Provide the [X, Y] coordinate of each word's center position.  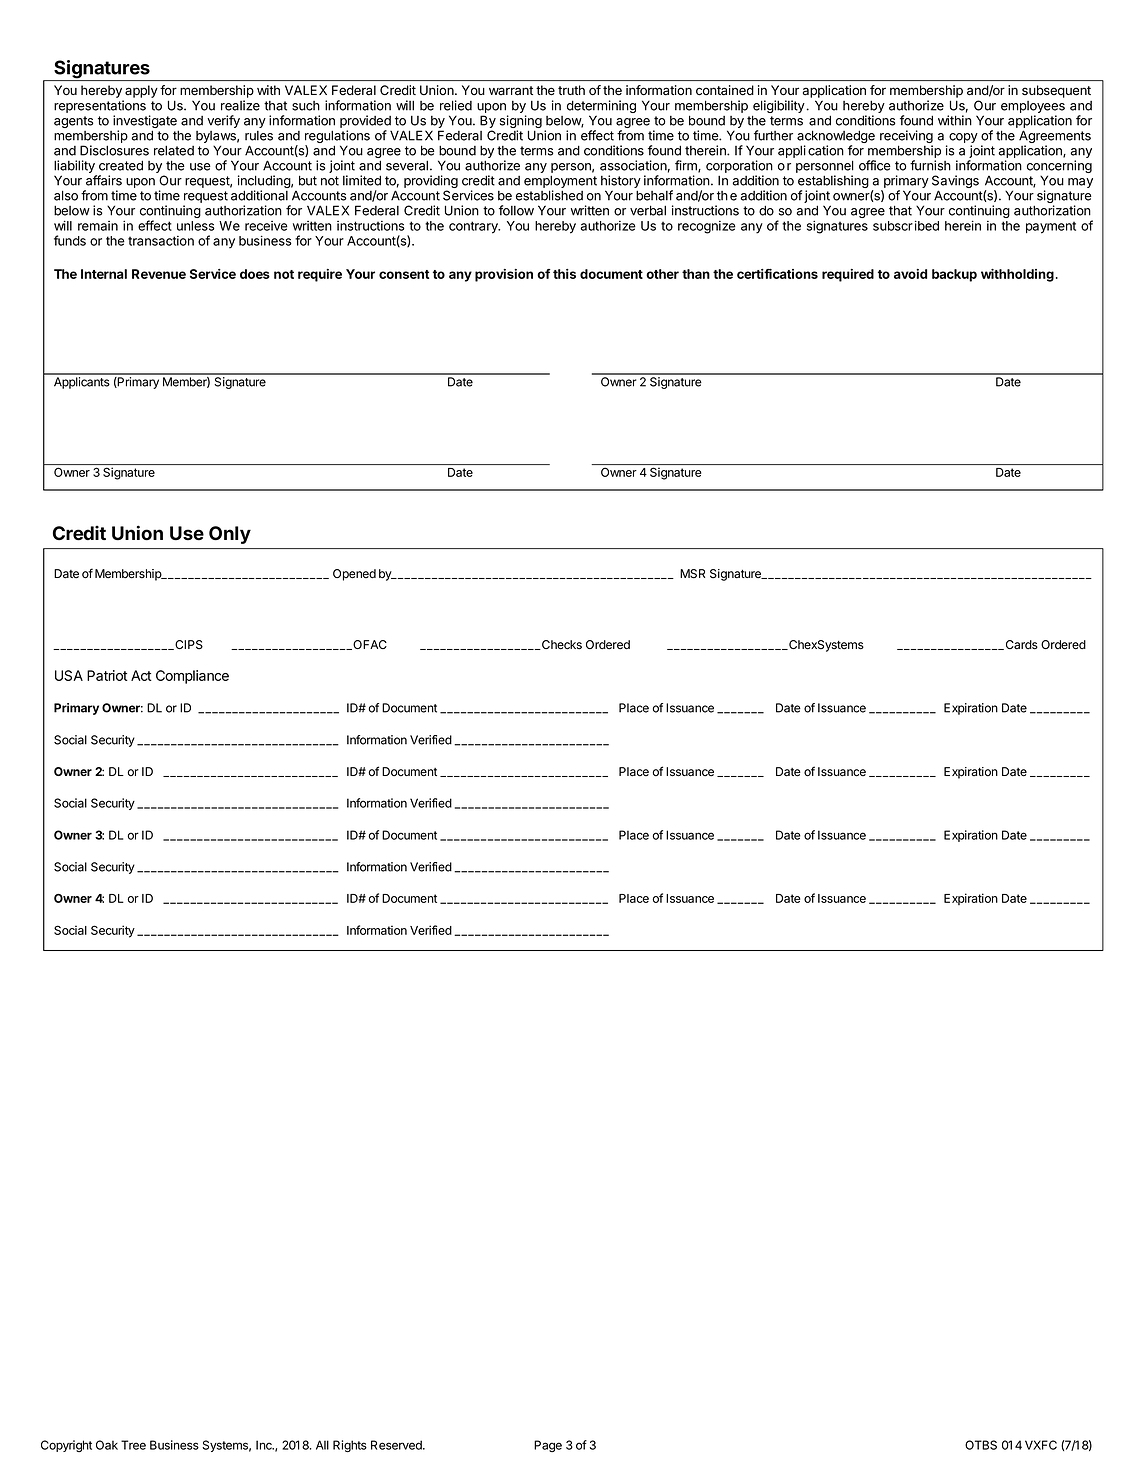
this [564, 274]
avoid [910, 274]
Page [548, 1446]
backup [954, 275]
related [174, 150]
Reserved [397, 1445]
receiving [906, 138]
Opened [354, 575]
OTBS [981, 1445]
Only [230, 535]
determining [601, 108]
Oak [107, 1445]
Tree [133, 1445]
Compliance [192, 677]
